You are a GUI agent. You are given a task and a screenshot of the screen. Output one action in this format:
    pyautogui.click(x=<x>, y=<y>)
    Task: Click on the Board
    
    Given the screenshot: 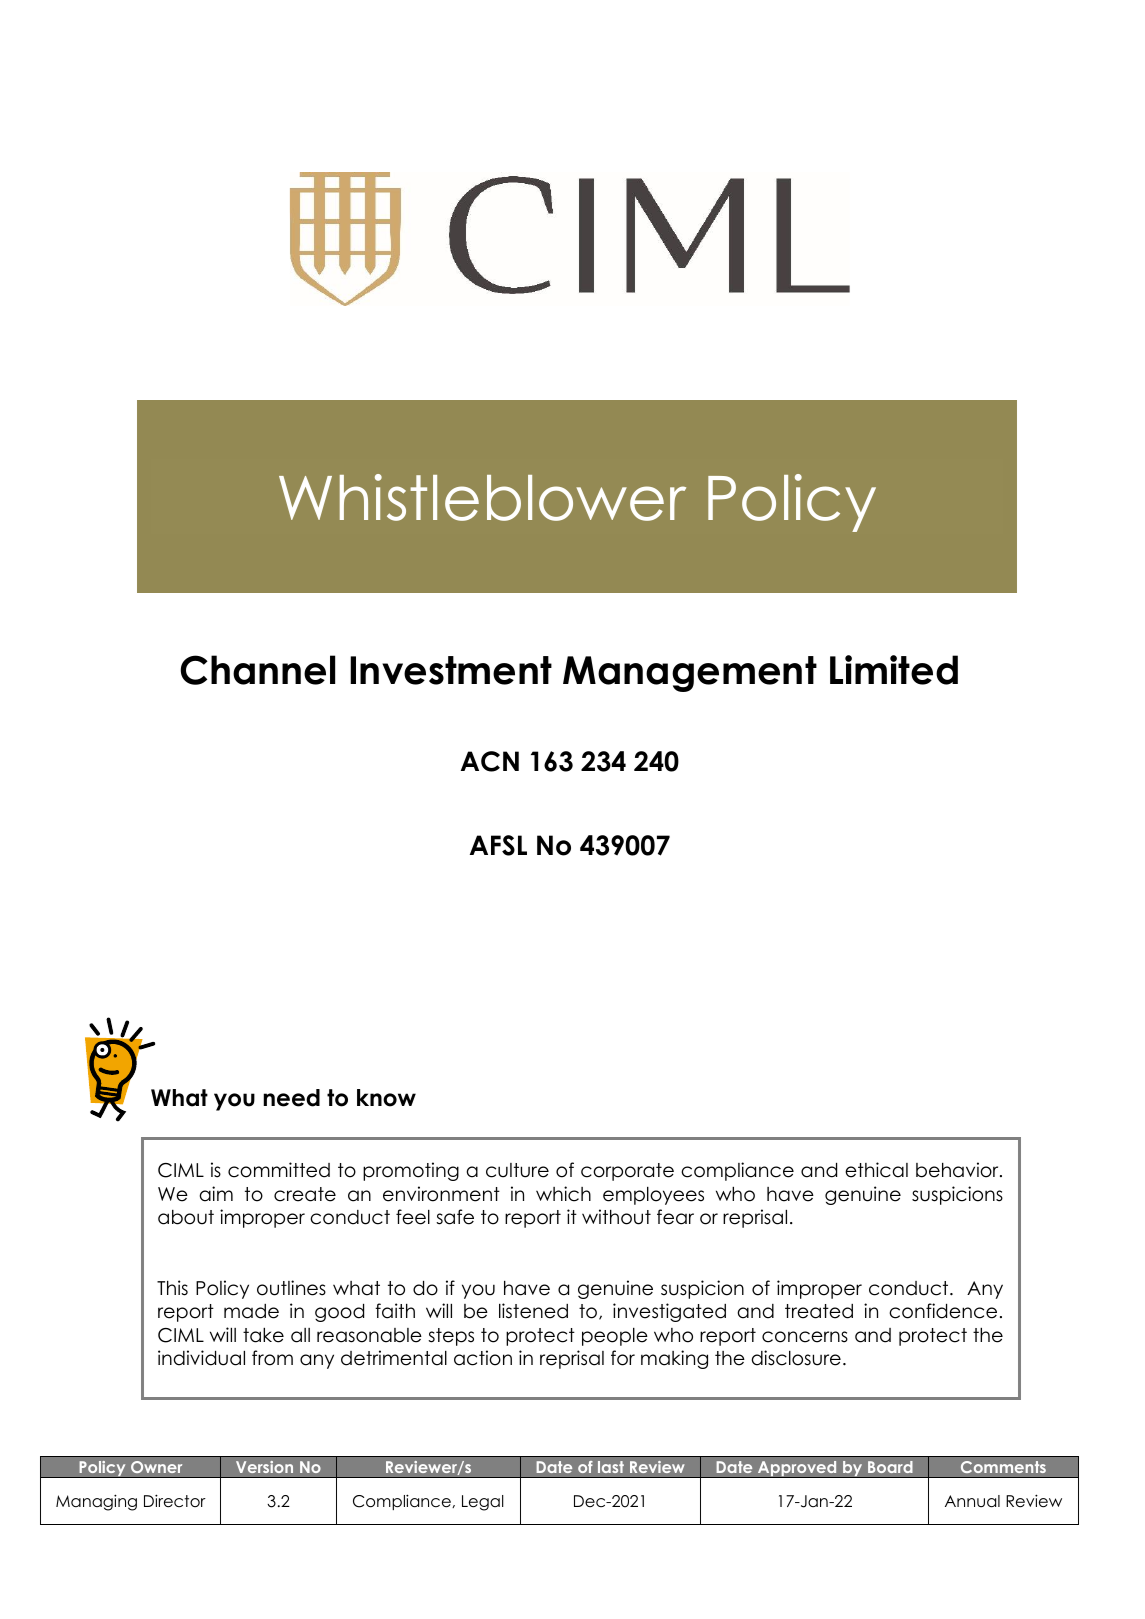 What is the action you would take?
    pyautogui.click(x=890, y=1467)
